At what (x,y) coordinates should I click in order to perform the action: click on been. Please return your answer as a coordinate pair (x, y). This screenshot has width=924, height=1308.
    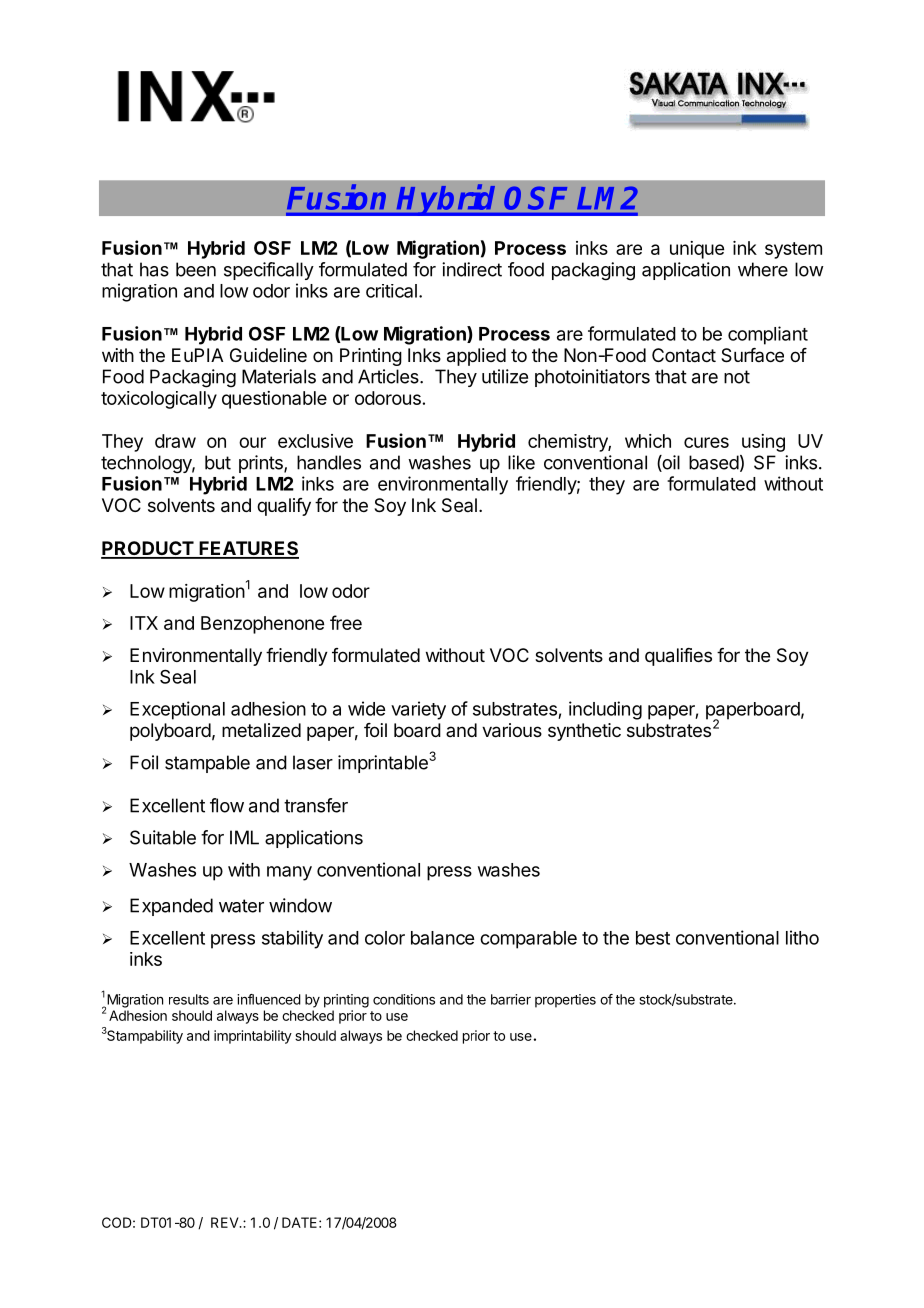
    Looking at the image, I should click on (196, 269).
